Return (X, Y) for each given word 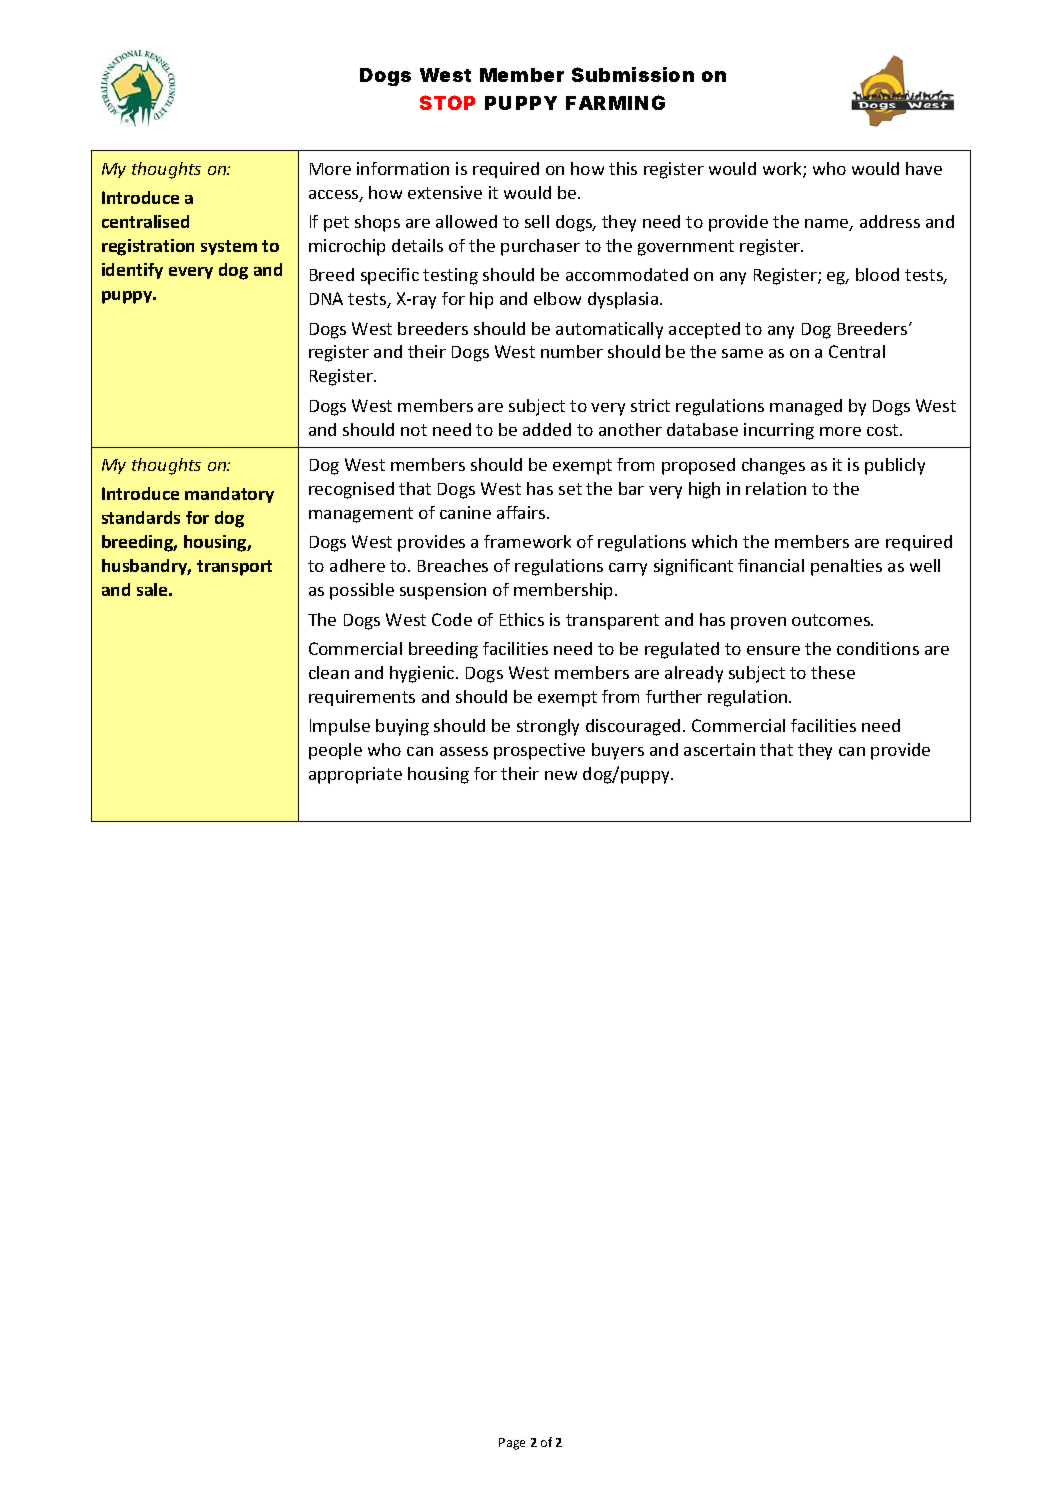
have (924, 168)
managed (806, 407)
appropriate (355, 775)
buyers (618, 751)
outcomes (832, 620)
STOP (447, 102)
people (335, 751)
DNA (326, 298)
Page (512, 1444)
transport (234, 568)
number (572, 351)
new (561, 775)
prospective (539, 751)
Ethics (522, 619)
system (229, 247)
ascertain (719, 749)
